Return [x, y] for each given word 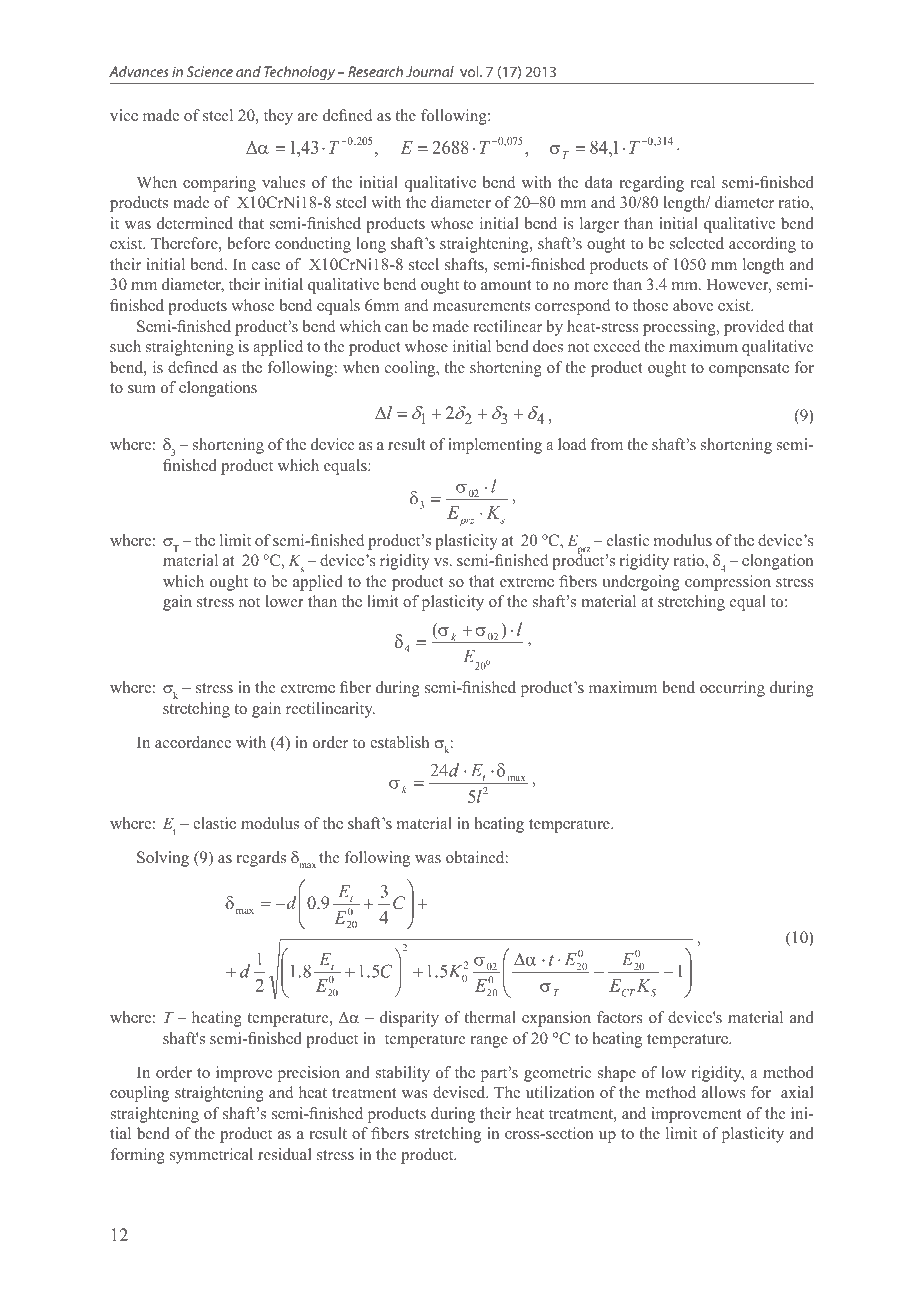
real [703, 182]
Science [210, 71]
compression [728, 583]
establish [399, 742]
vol [470, 71]
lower [285, 601]
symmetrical [211, 1156]
